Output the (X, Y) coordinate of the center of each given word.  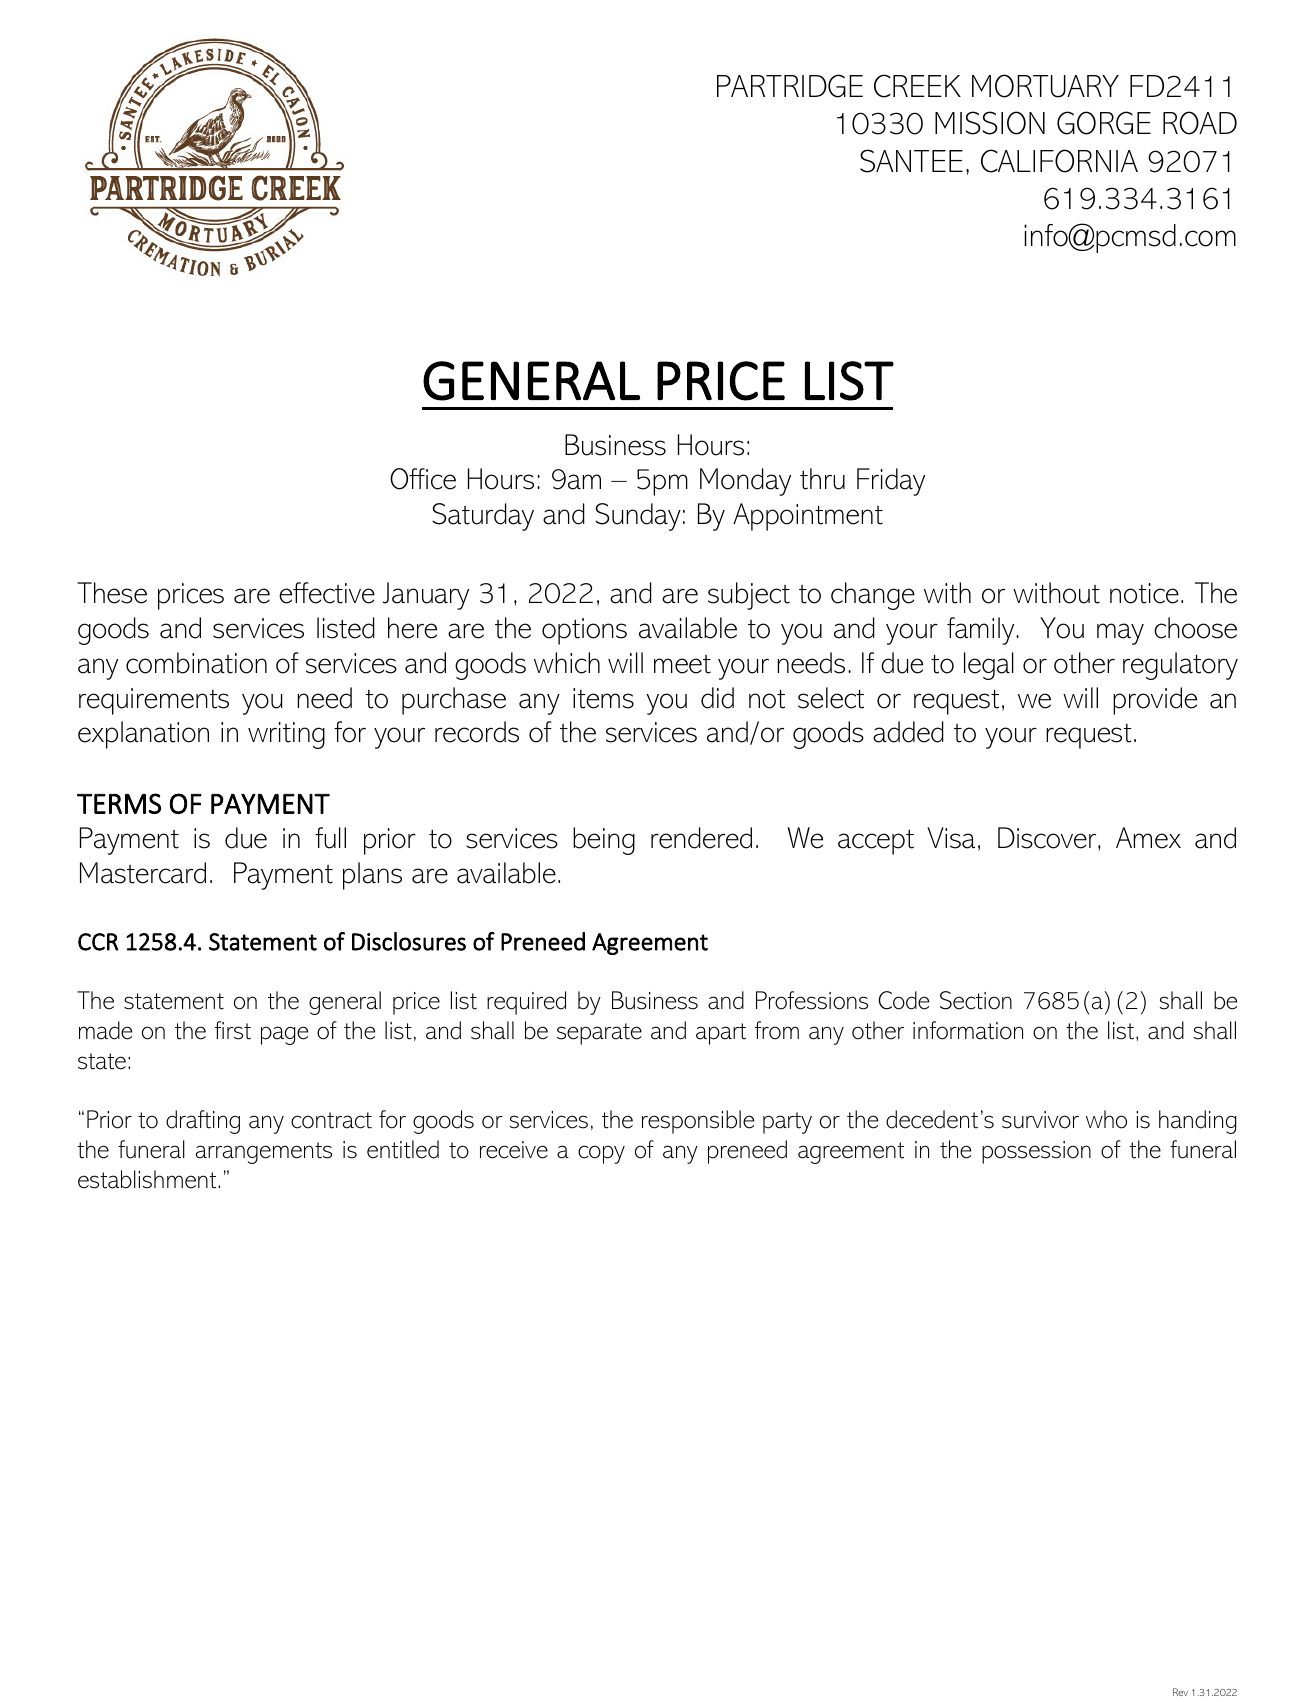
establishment (148, 1179)
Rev (1180, 1692)
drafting (203, 1122)
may (1120, 634)
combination (196, 663)
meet (682, 664)
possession (1036, 1152)
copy (601, 1154)
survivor (1040, 1120)
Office (423, 479)
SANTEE (911, 161)
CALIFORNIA (1059, 161)
